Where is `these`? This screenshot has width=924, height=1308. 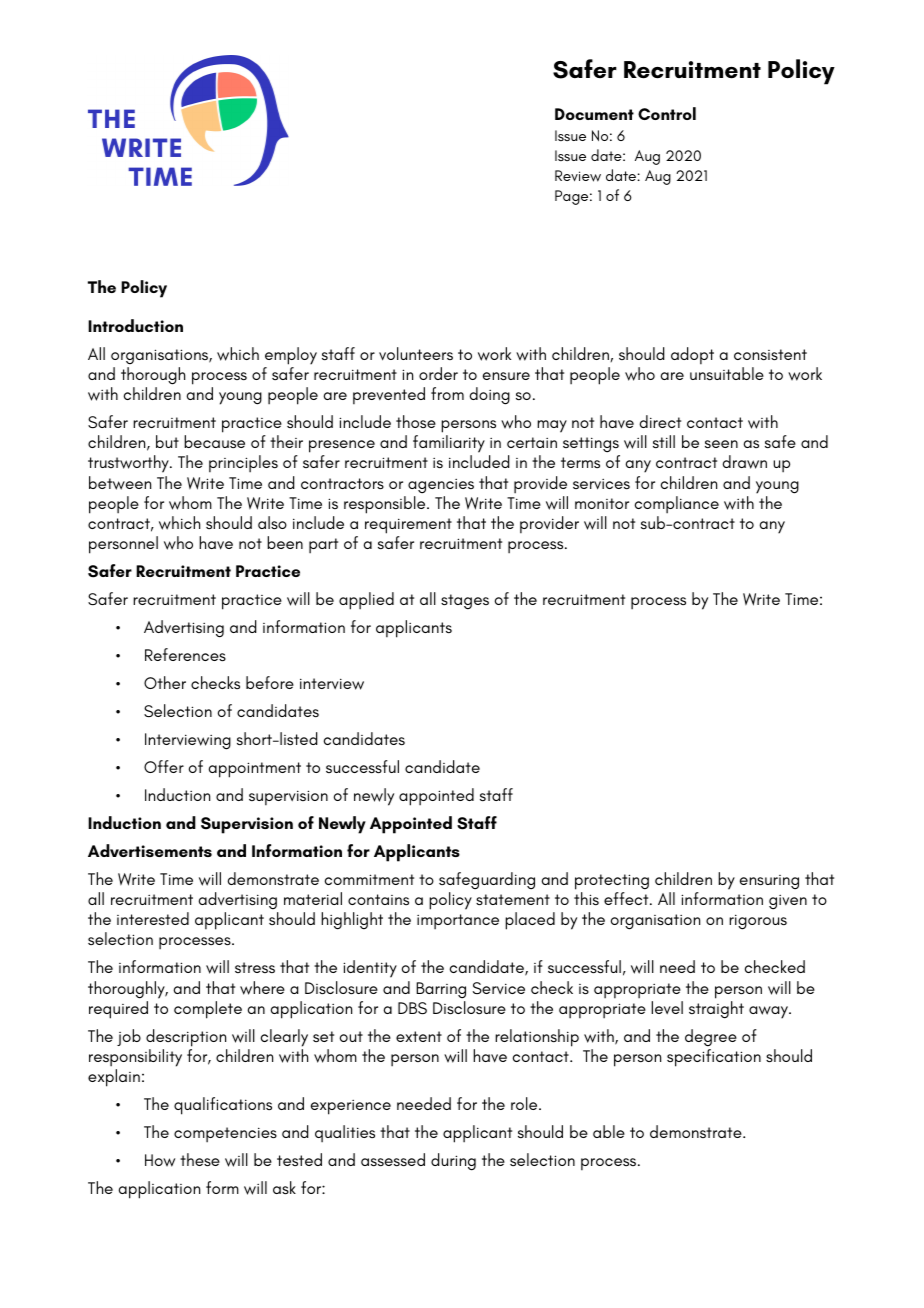 these is located at coordinates (200, 1159).
